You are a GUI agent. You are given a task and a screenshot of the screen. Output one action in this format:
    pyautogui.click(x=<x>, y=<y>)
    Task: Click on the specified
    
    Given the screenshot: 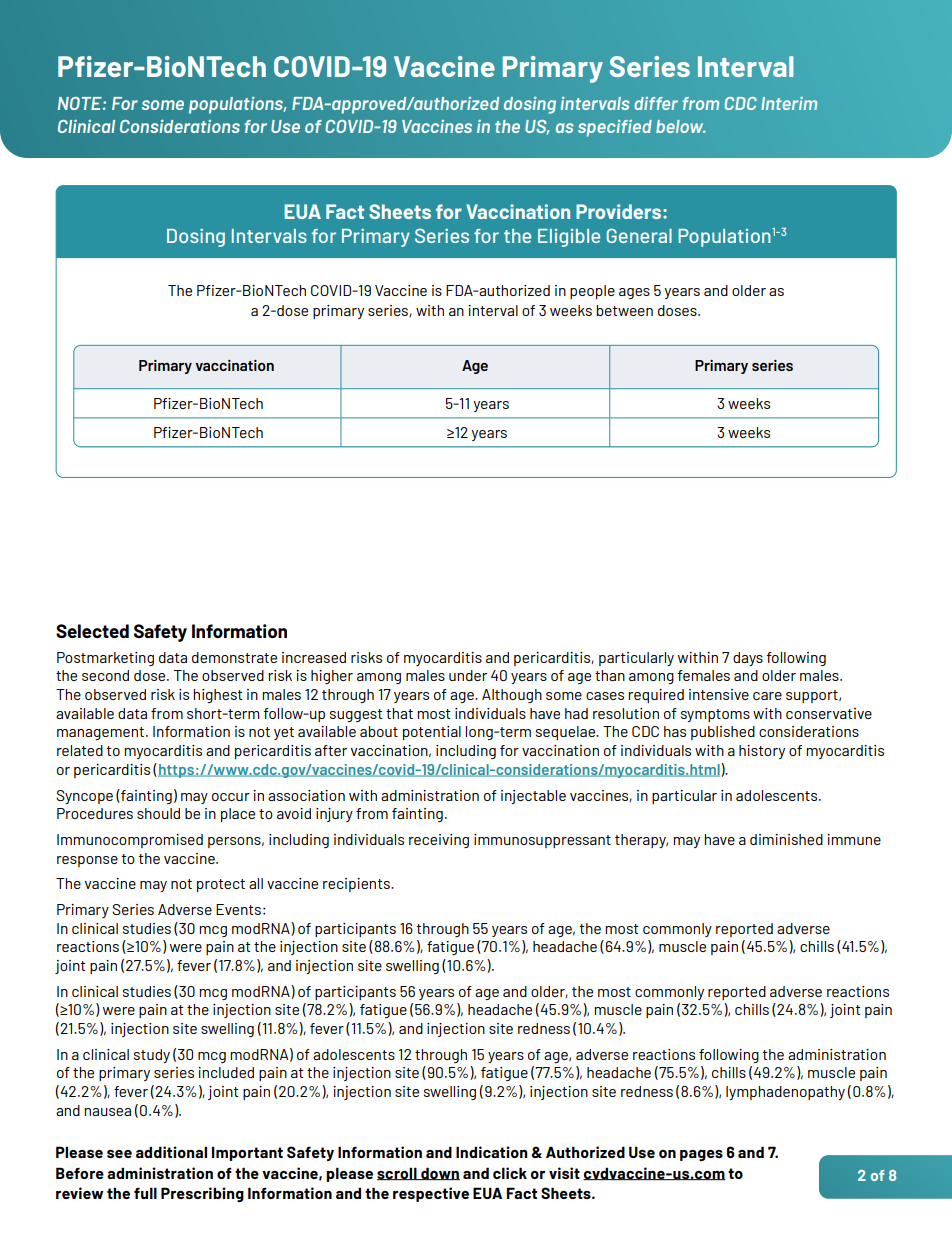 What is the action you would take?
    pyautogui.click(x=615, y=128)
